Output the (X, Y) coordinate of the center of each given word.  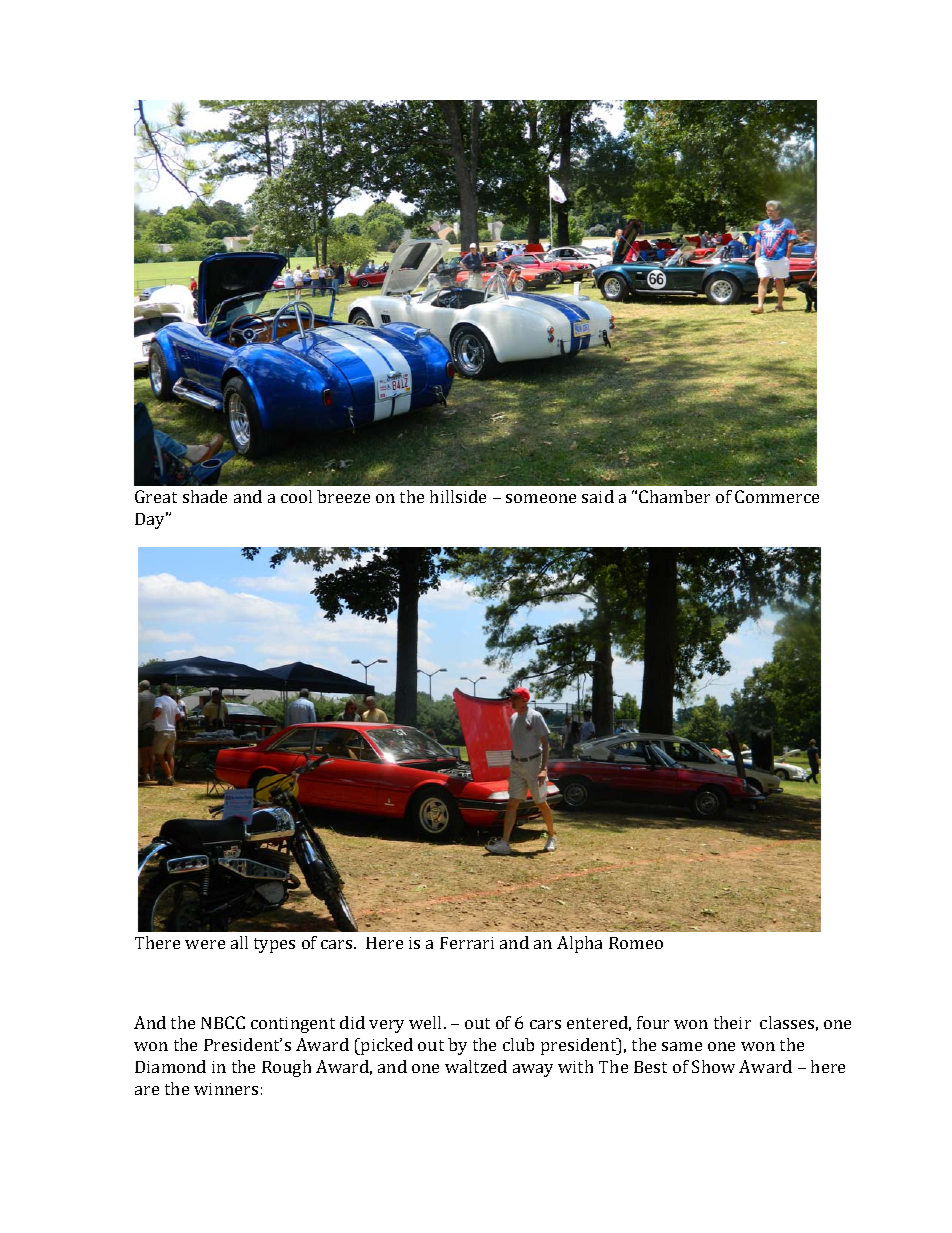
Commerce (777, 496)
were (205, 944)
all (239, 942)
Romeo (636, 943)
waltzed (476, 1066)
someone (541, 498)
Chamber (674, 496)
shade (205, 496)
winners (226, 1089)
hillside (458, 496)
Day (151, 520)
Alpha (579, 944)
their (732, 1022)
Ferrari (467, 943)
